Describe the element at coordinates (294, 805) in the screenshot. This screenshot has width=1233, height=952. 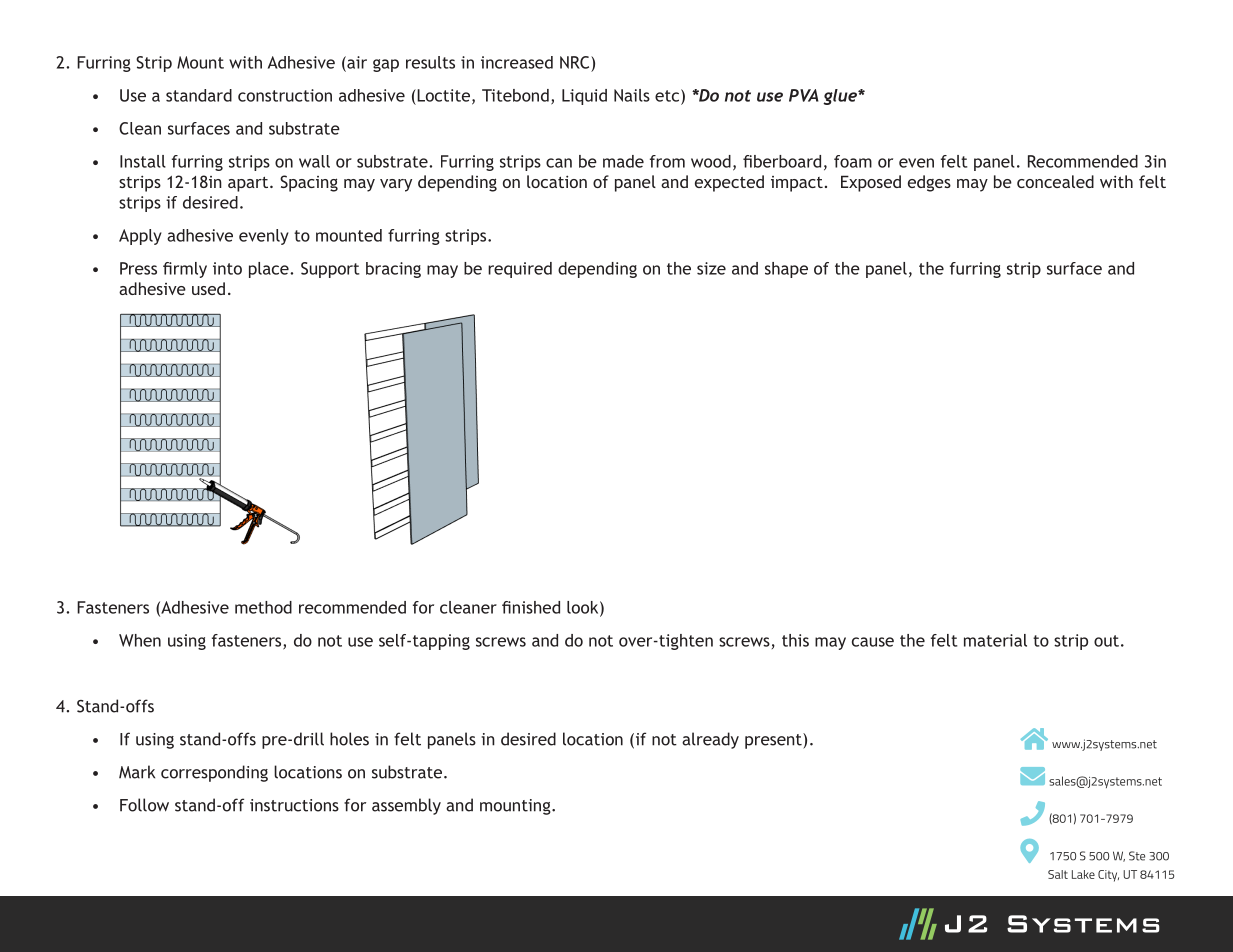
I see `instructions` at that location.
